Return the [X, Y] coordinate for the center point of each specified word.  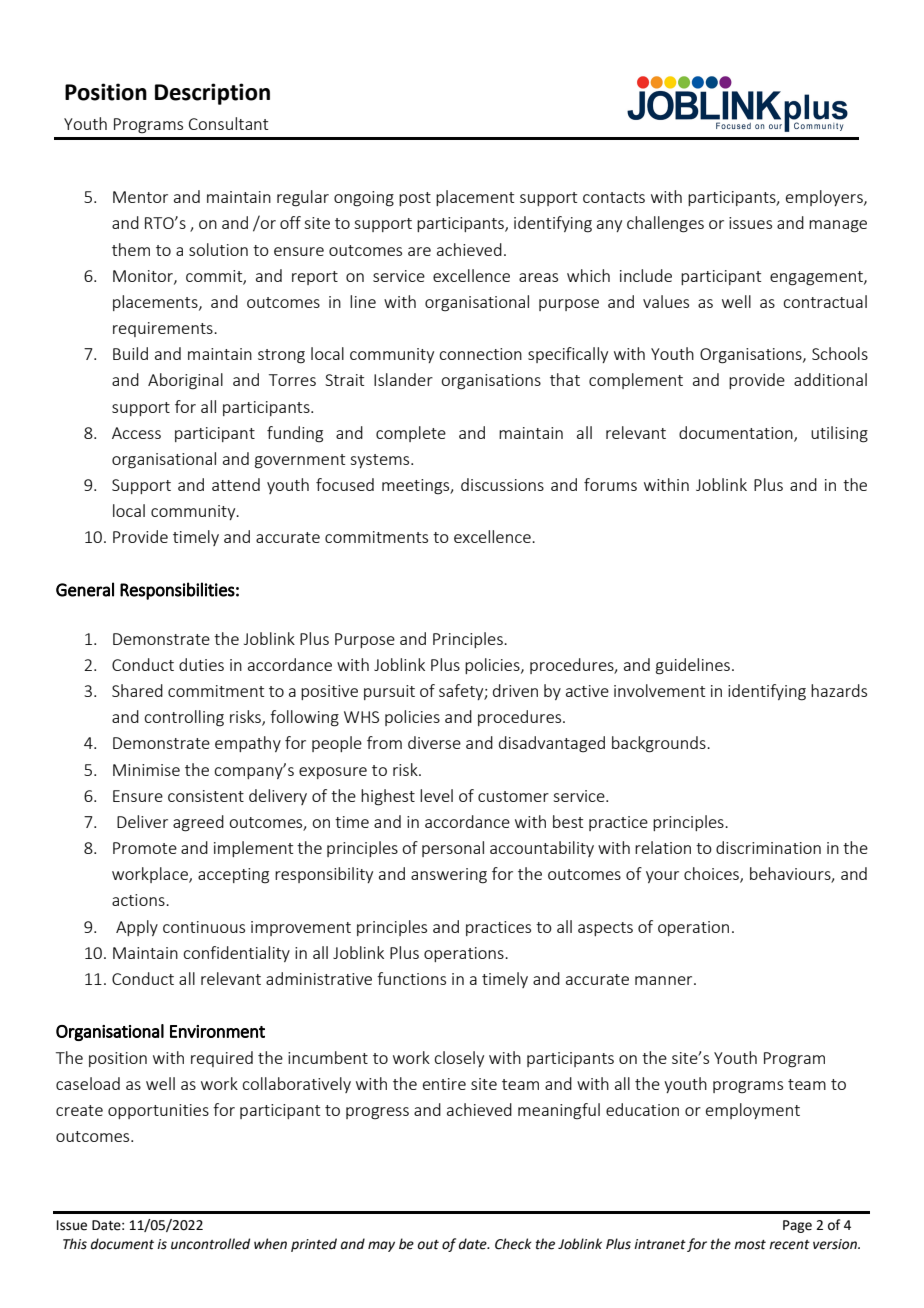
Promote [145, 848]
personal [453, 849]
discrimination [768, 847]
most [750, 1245]
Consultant [228, 123]
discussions [502, 484]
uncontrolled [210, 1244]
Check [513, 1244]
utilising [839, 434]
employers [825, 198]
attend [236, 484]
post [415, 199]
